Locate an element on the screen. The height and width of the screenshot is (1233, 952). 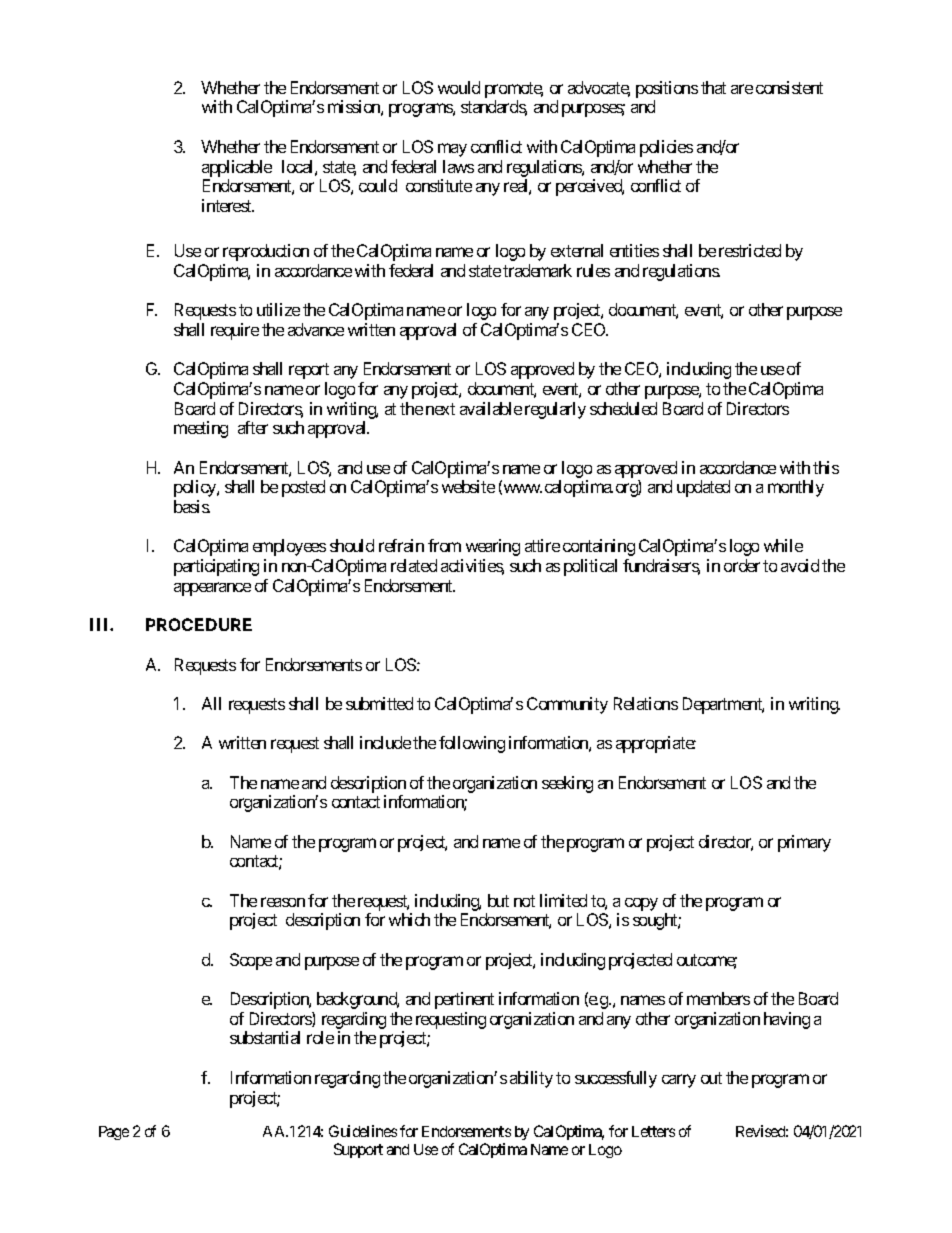
would is located at coordinates (459, 87).
